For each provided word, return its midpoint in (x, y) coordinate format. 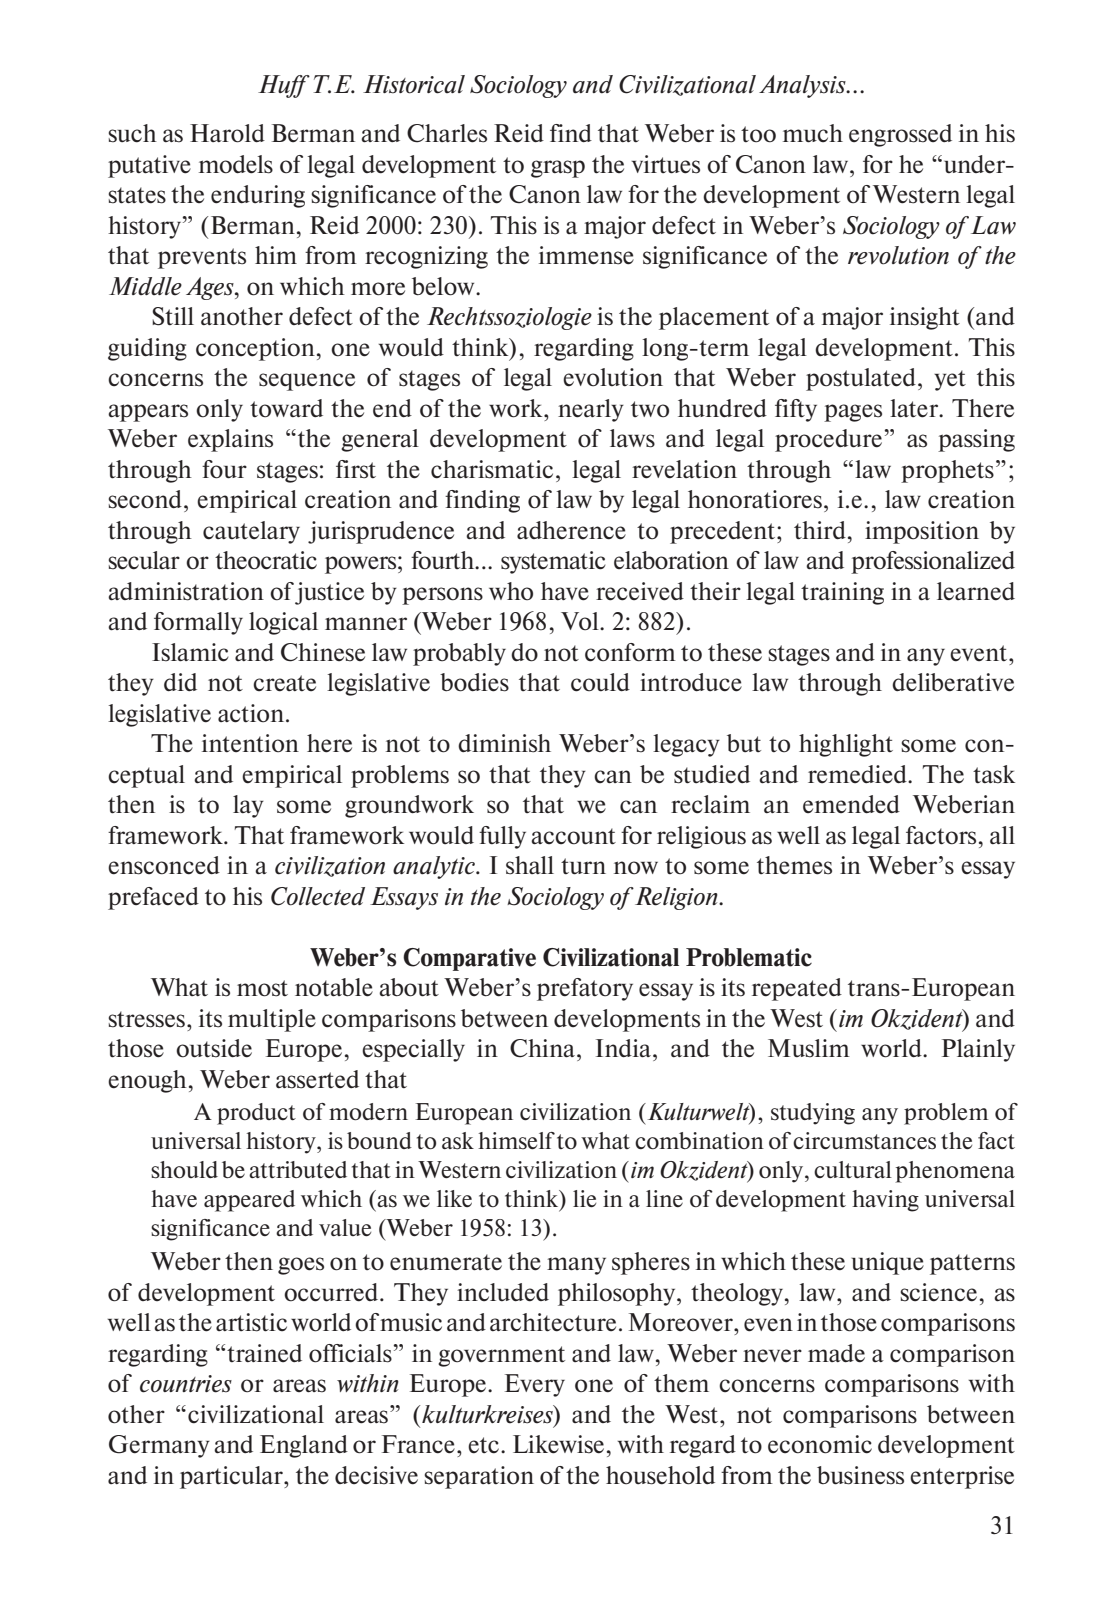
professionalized (933, 562)
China (544, 1048)
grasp (558, 169)
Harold (227, 133)
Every (535, 1385)
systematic (553, 562)
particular (232, 1477)
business (860, 1475)
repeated (797, 989)
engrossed (900, 135)
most (262, 988)
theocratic (266, 560)
